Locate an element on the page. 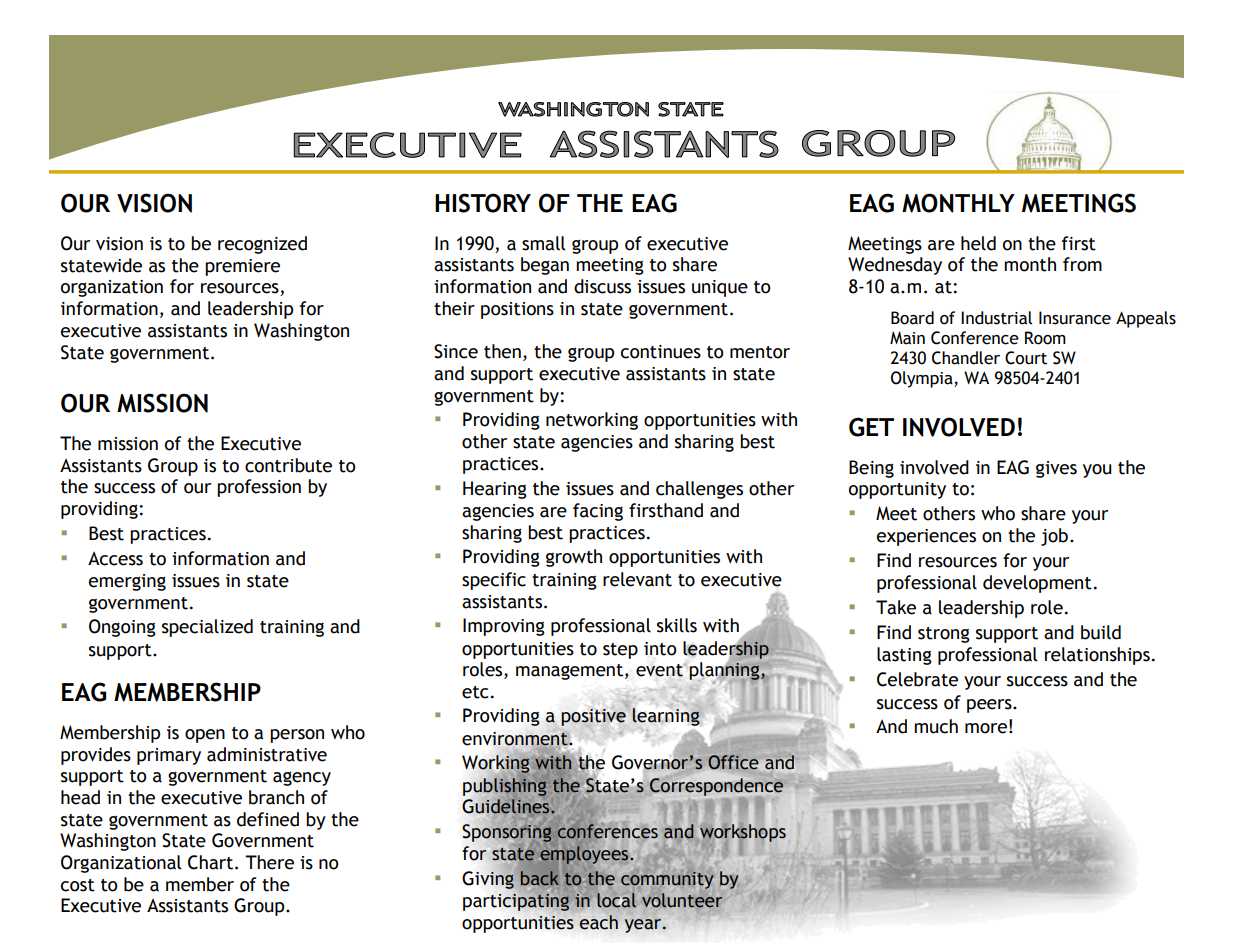 The width and height of the document is (1233, 952). Olympia is located at coordinates (923, 379).
